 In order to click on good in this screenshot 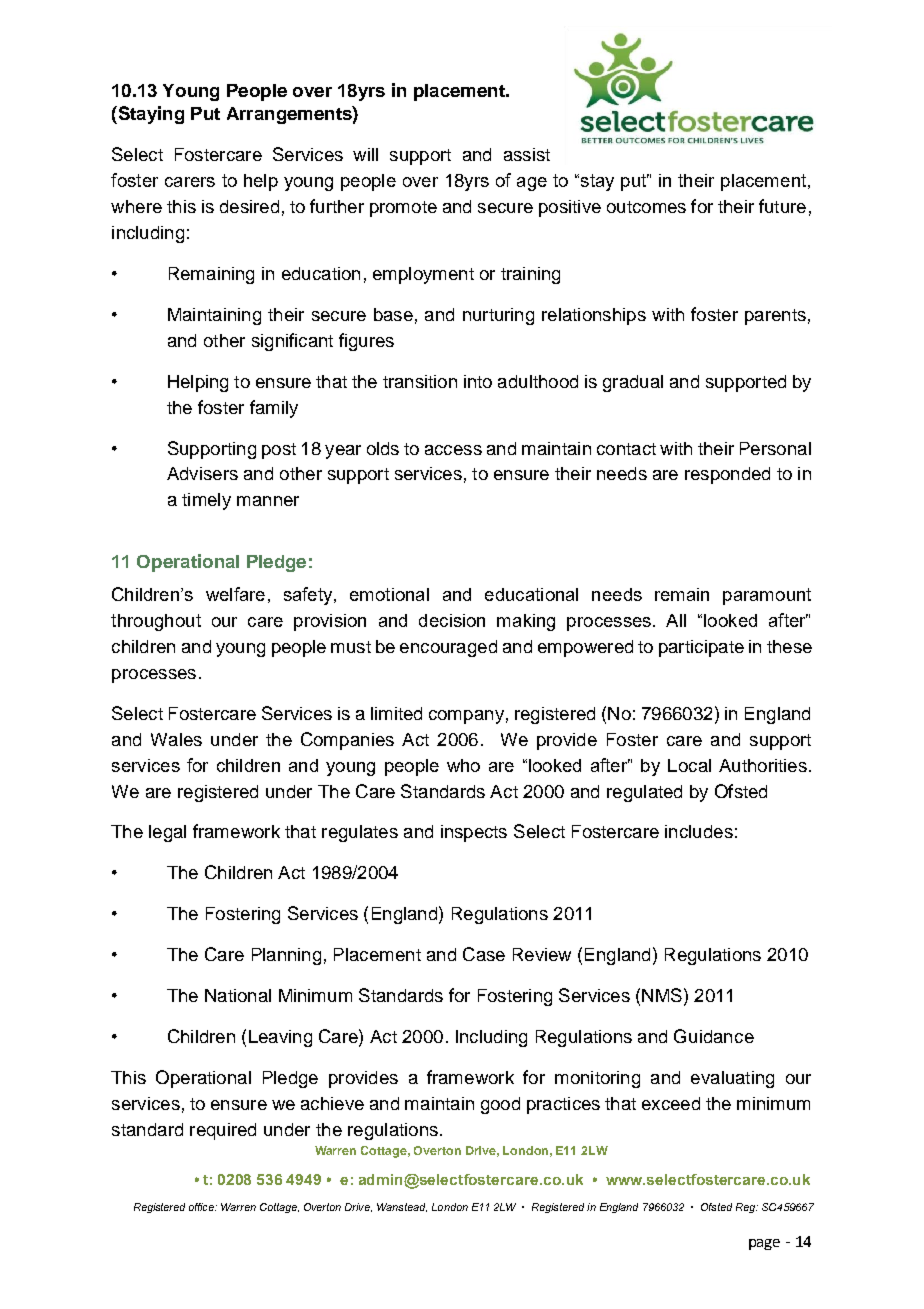, I will do `click(500, 1105)`.
